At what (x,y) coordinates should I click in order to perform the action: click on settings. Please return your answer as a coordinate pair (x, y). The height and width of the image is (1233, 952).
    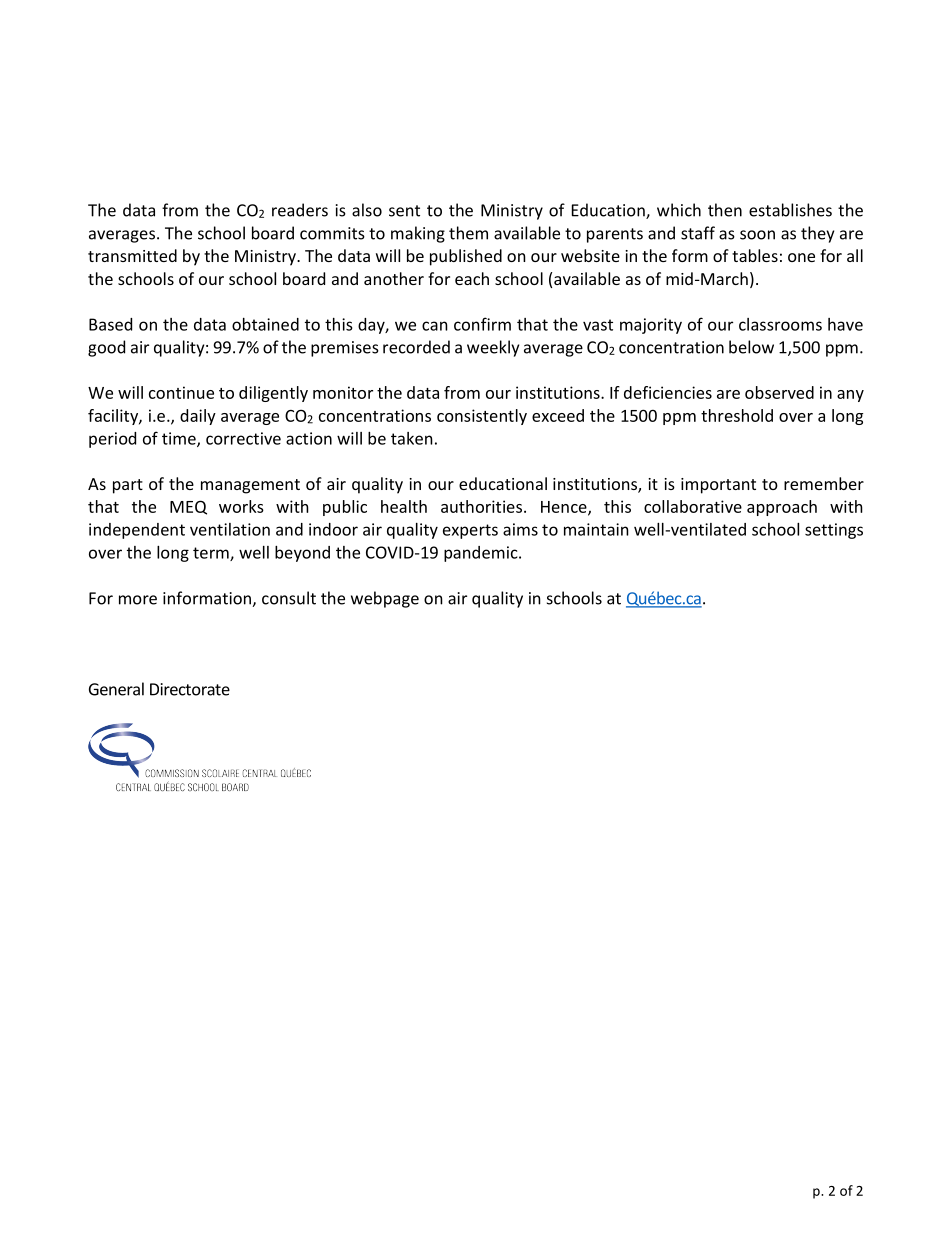
    Looking at the image, I should click on (834, 531).
